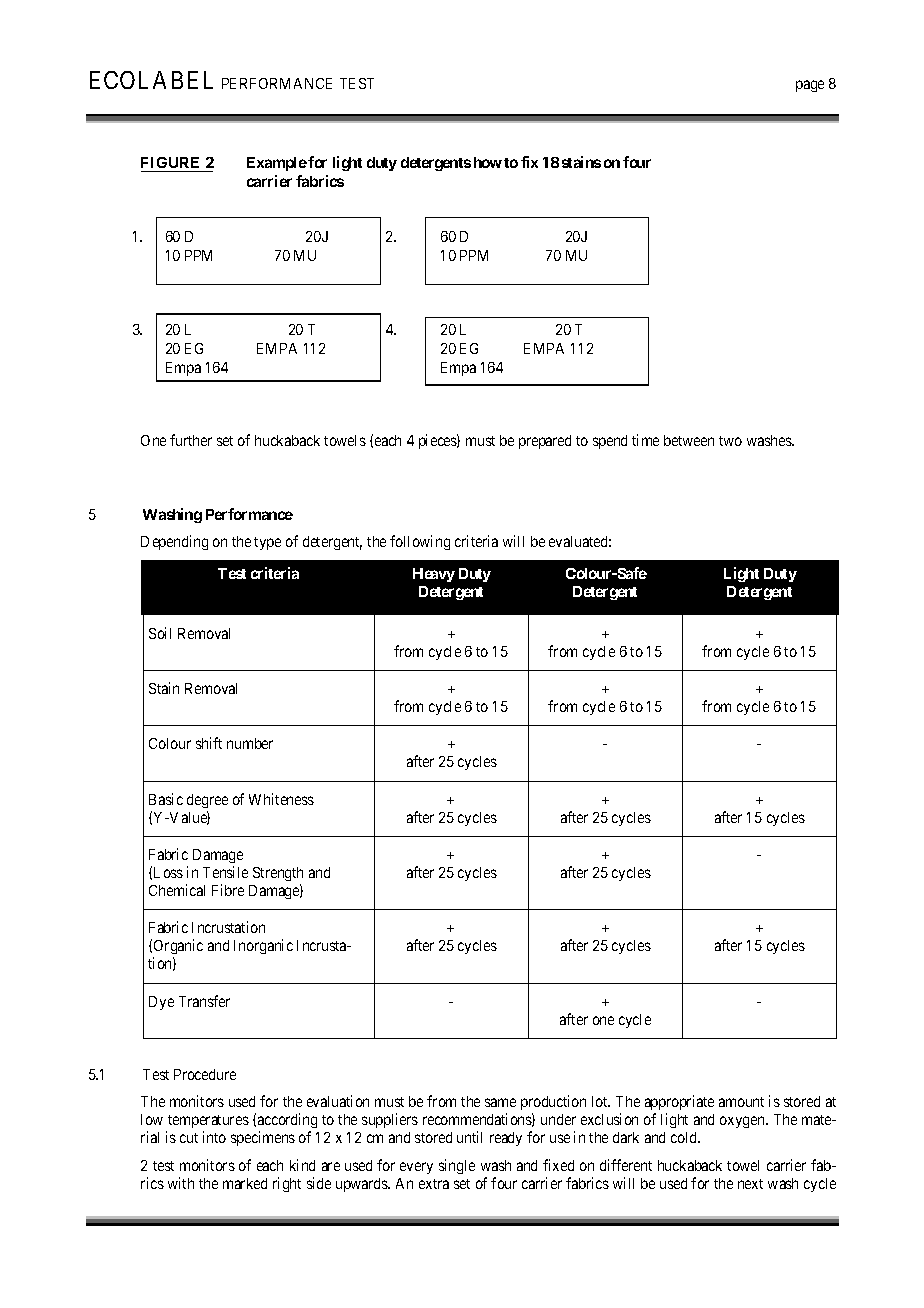  What do you see at coordinates (434, 575) in the image?
I see `Heavy` at bounding box center [434, 575].
